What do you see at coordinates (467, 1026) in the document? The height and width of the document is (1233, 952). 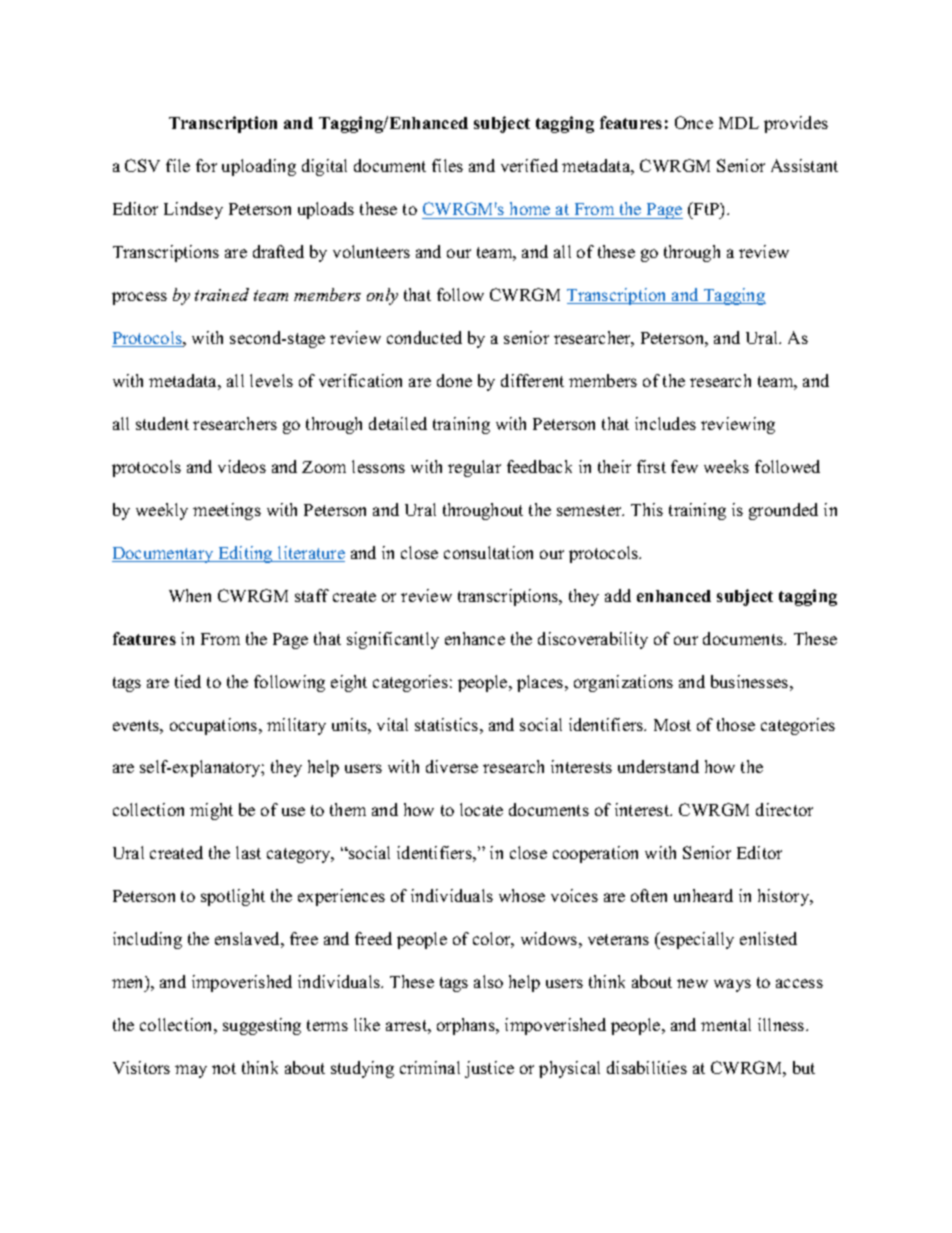 I see `orphans` at bounding box center [467, 1026].
